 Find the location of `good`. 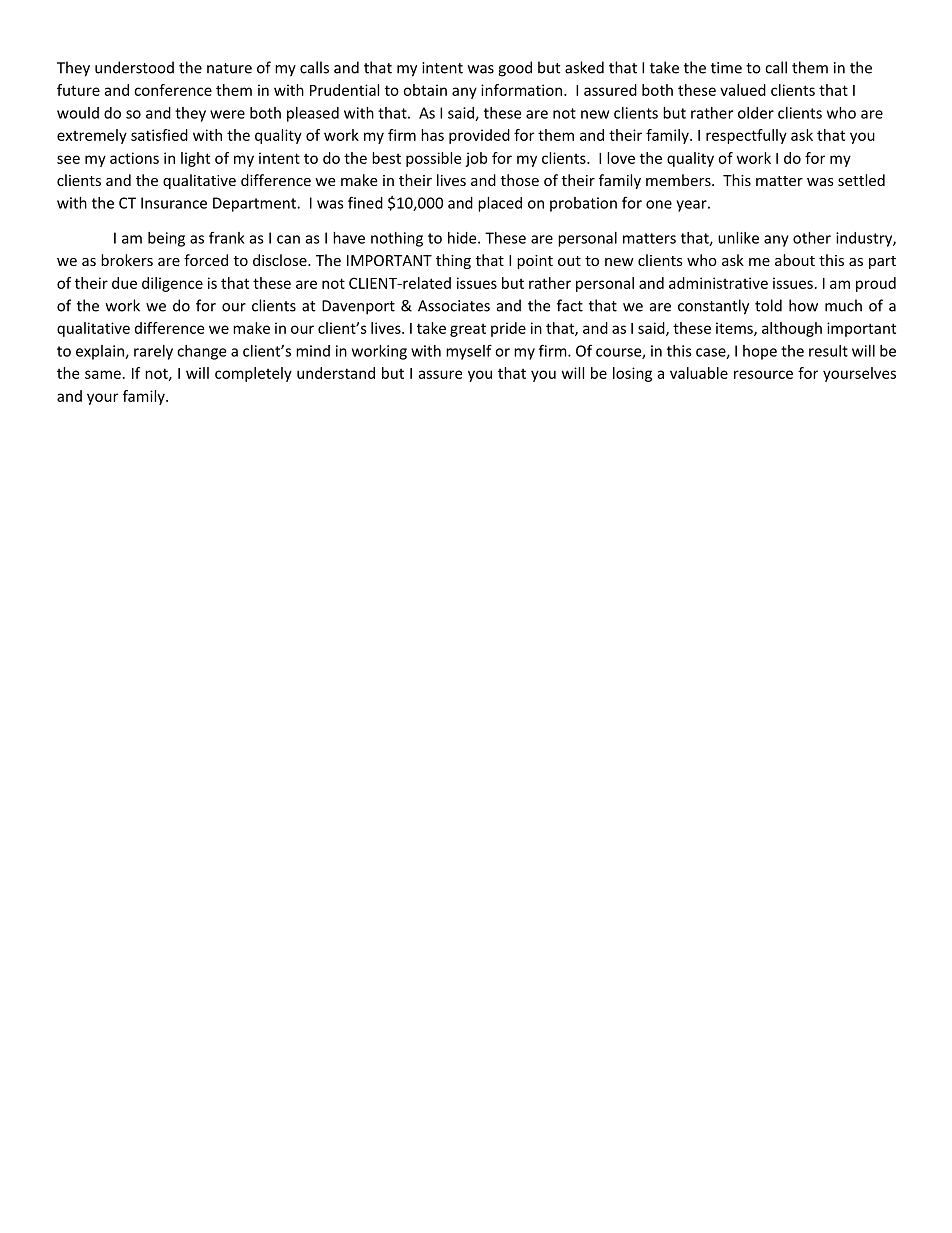

good is located at coordinates (515, 69).
